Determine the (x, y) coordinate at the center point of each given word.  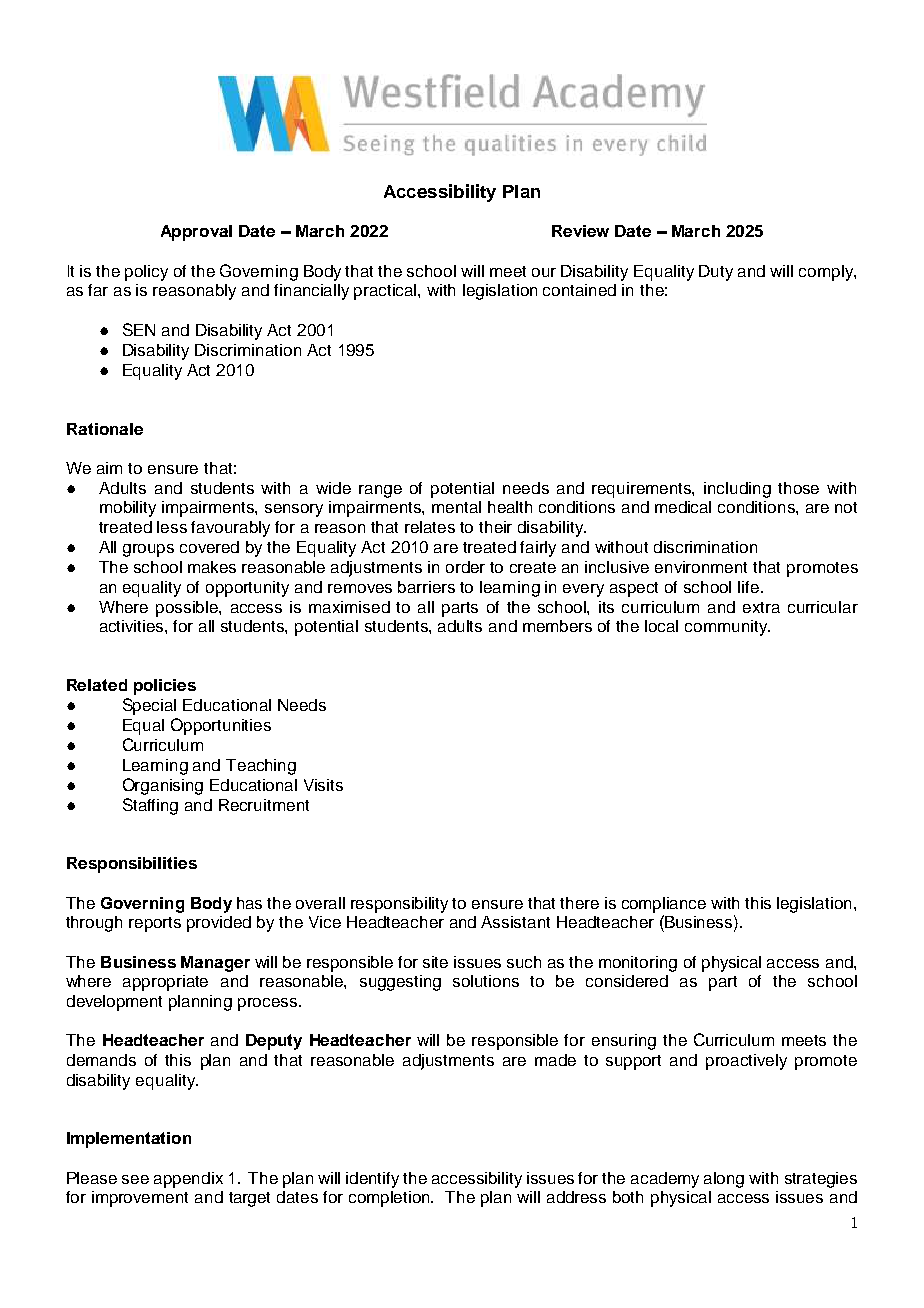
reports (155, 924)
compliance (664, 905)
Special (149, 706)
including (737, 490)
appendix (188, 1180)
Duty (716, 273)
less (172, 527)
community (727, 628)
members (557, 626)
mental (456, 507)
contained (579, 290)
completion (391, 1199)
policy (146, 273)
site (435, 962)
